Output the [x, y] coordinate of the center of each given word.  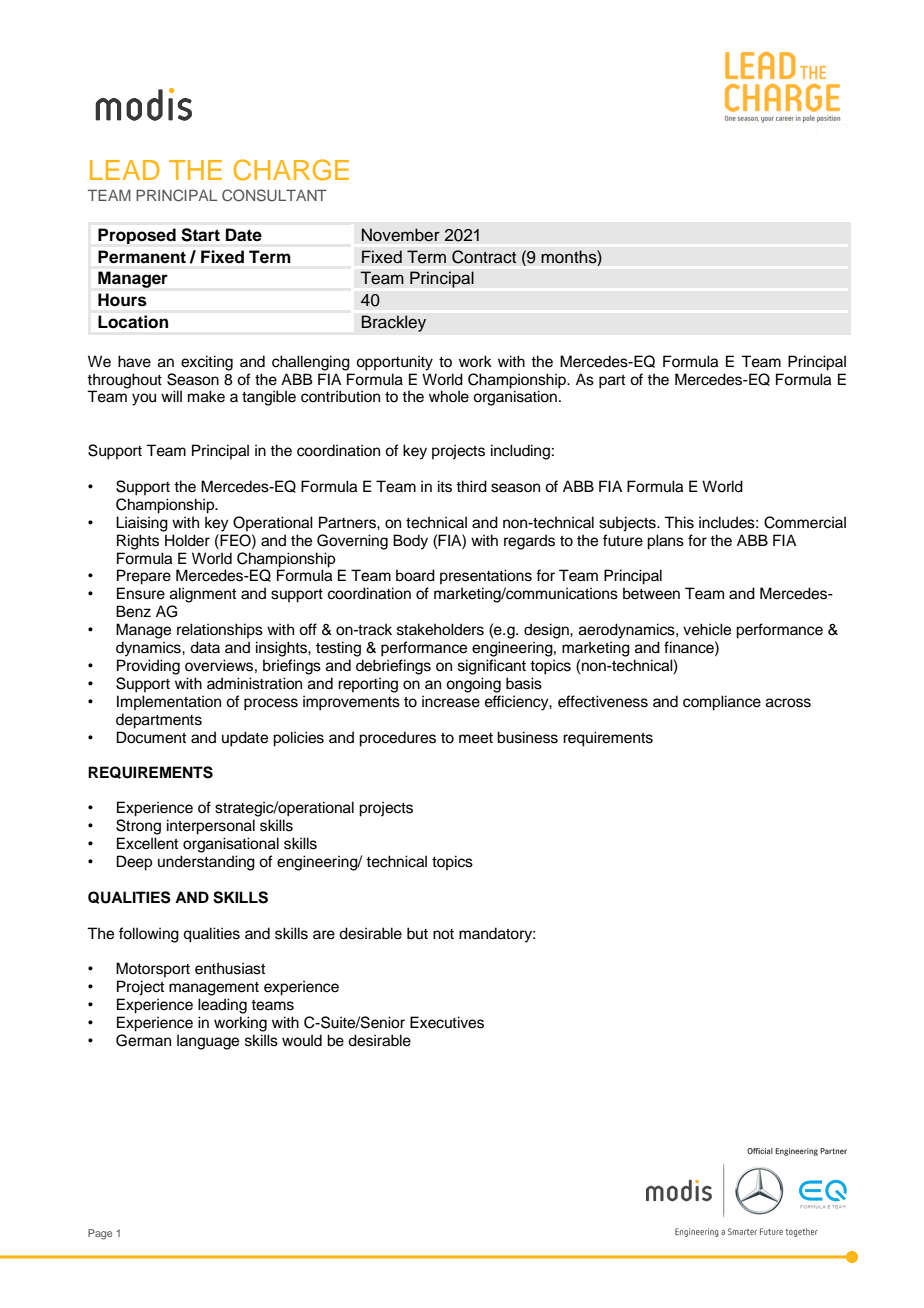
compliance [722, 703]
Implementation [169, 702]
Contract [484, 257]
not [443, 934]
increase [451, 701]
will [171, 396]
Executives [447, 1022]
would [302, 1040]
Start [200, 235]
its [445, 486]
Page [100, 1234]
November [401, 235]
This [679, 522]
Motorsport [153, 969]
